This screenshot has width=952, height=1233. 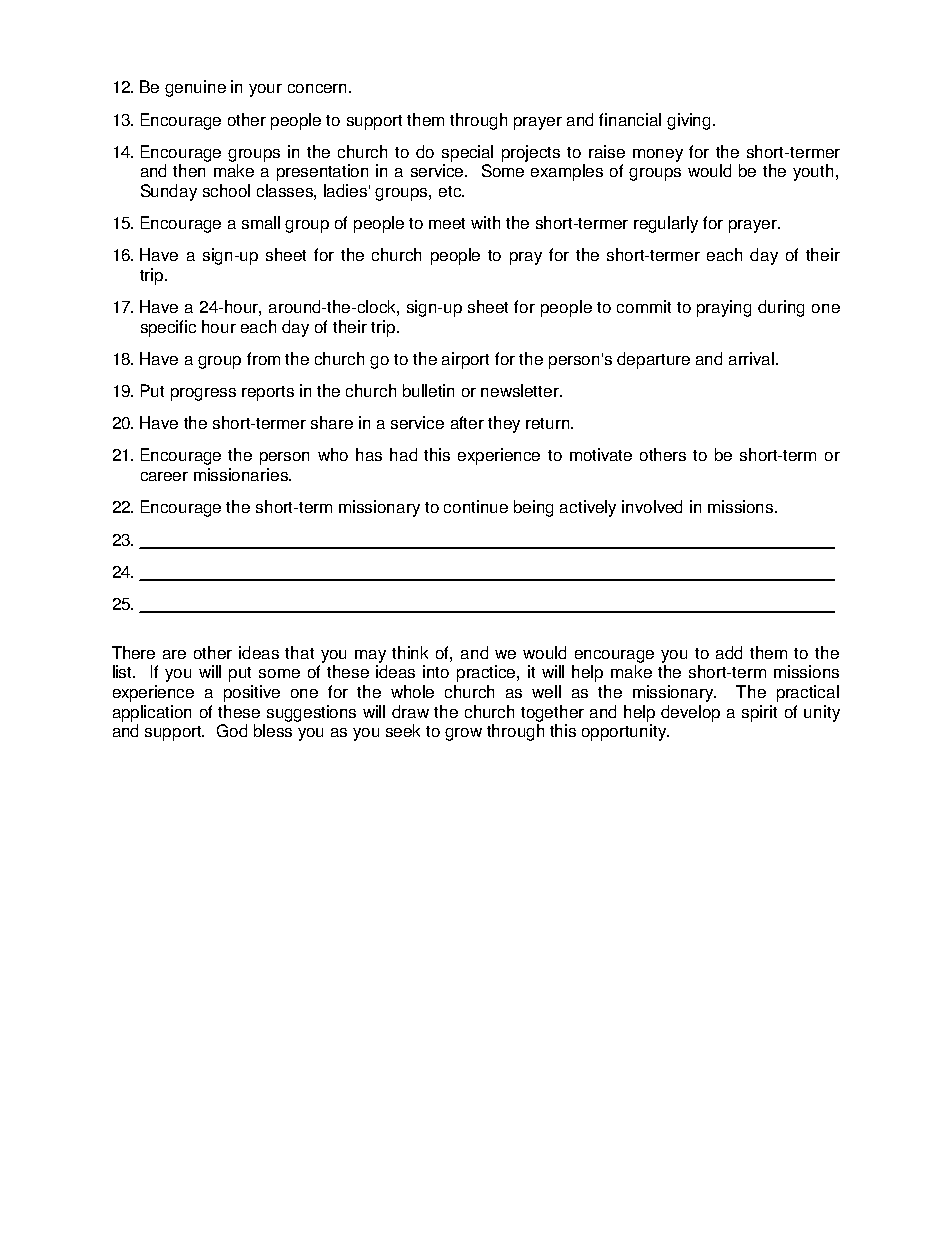 I want to click on meet, so click(x=447, y=223).
